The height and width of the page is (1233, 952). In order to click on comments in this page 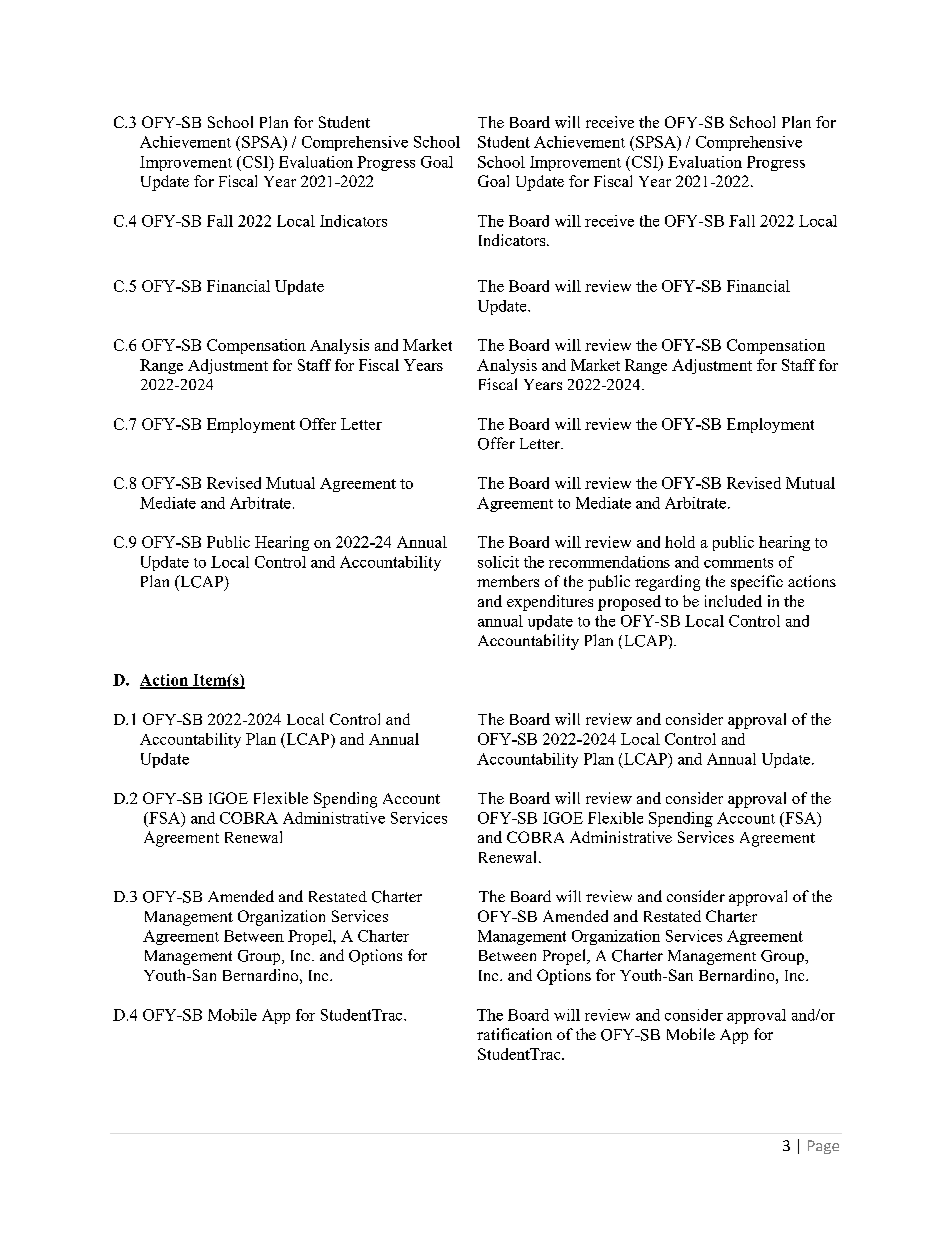, I will do `click(738, 563)`.
